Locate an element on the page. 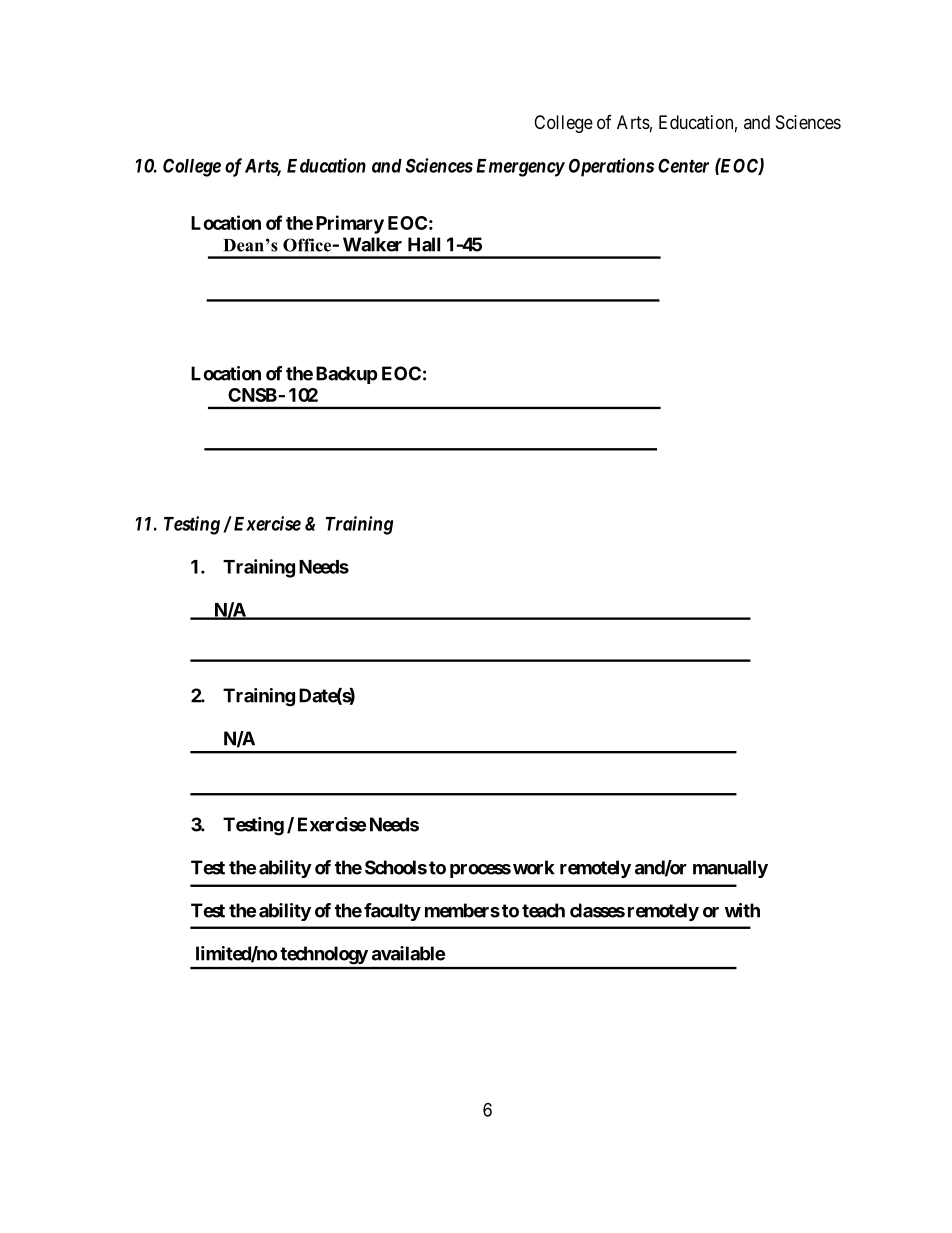  Primary is located at coordinates (350, 224).
